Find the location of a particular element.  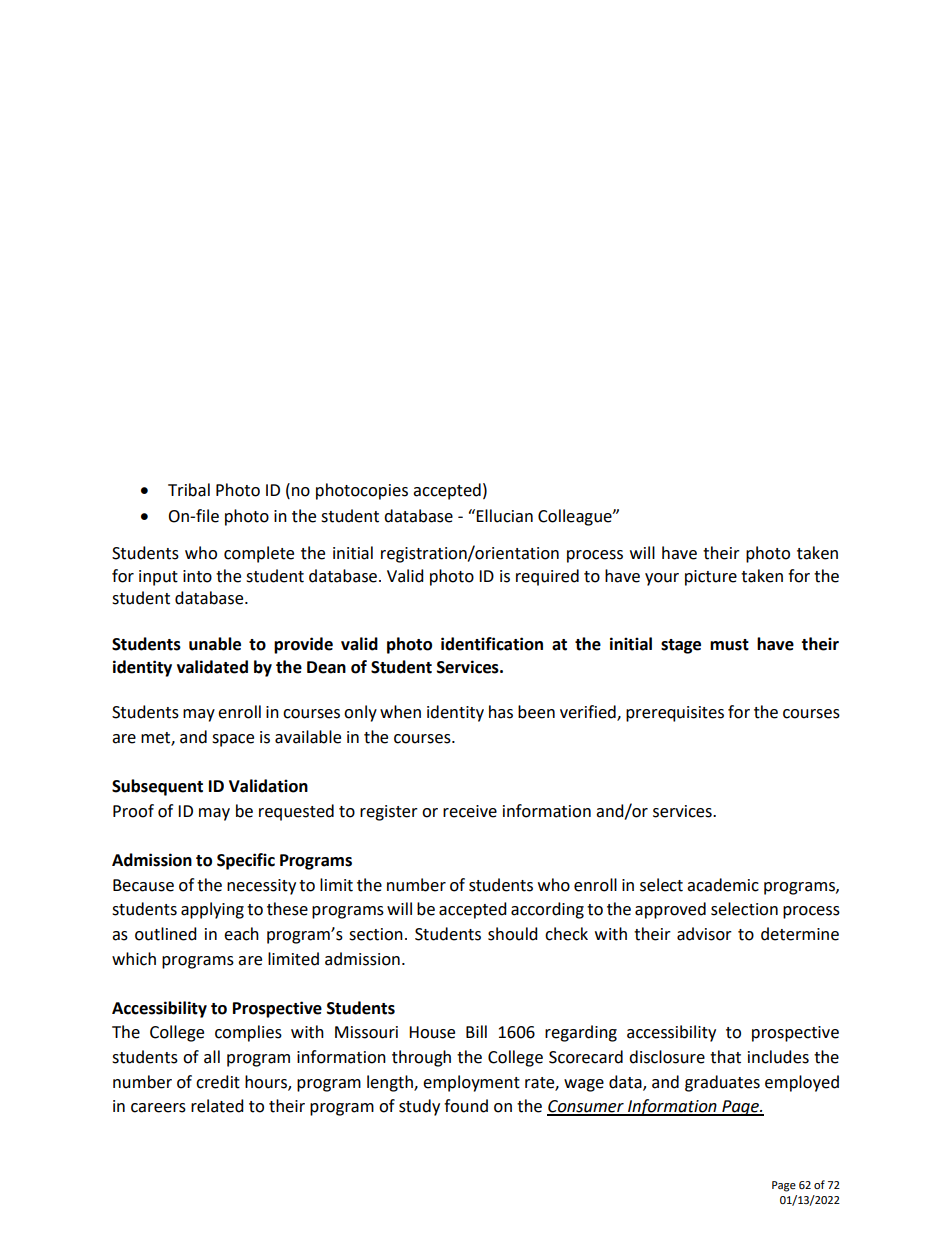

space is located at coordinates (233, 740).
